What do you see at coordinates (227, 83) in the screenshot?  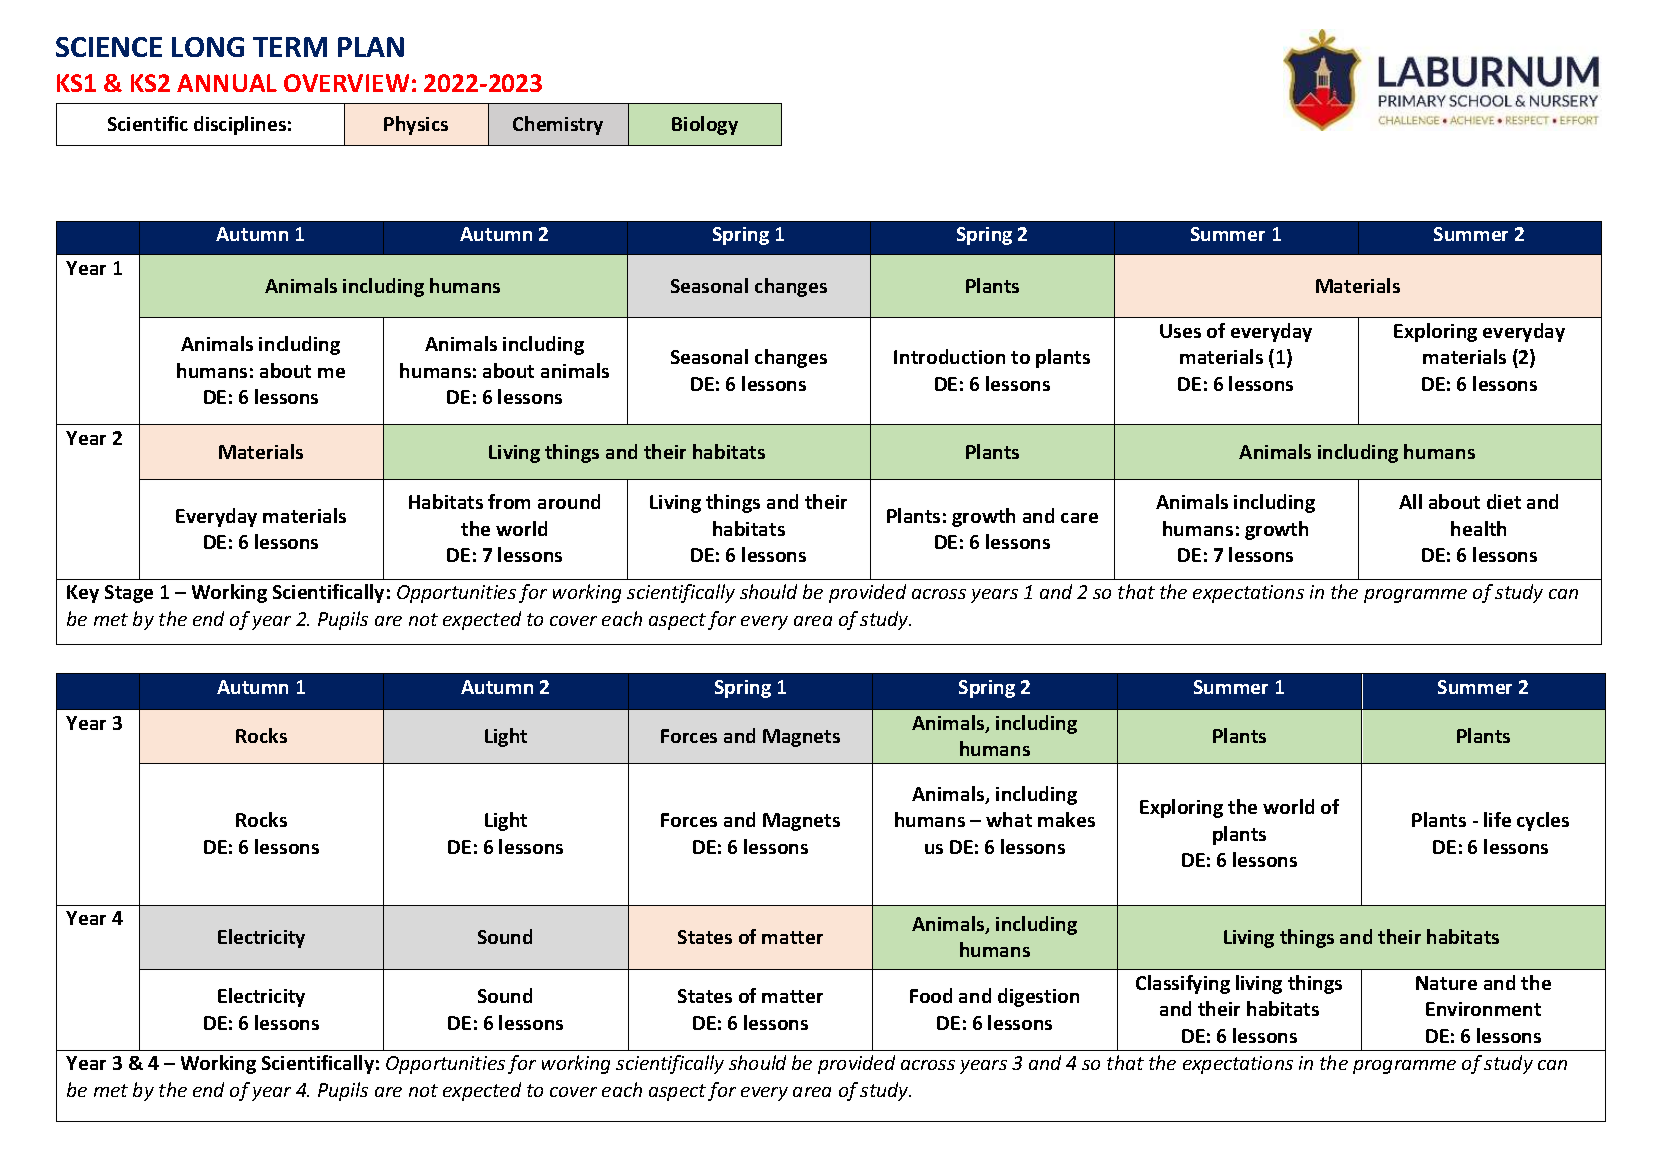 I see `ANNUAL` at bounding box center [227, 83].
